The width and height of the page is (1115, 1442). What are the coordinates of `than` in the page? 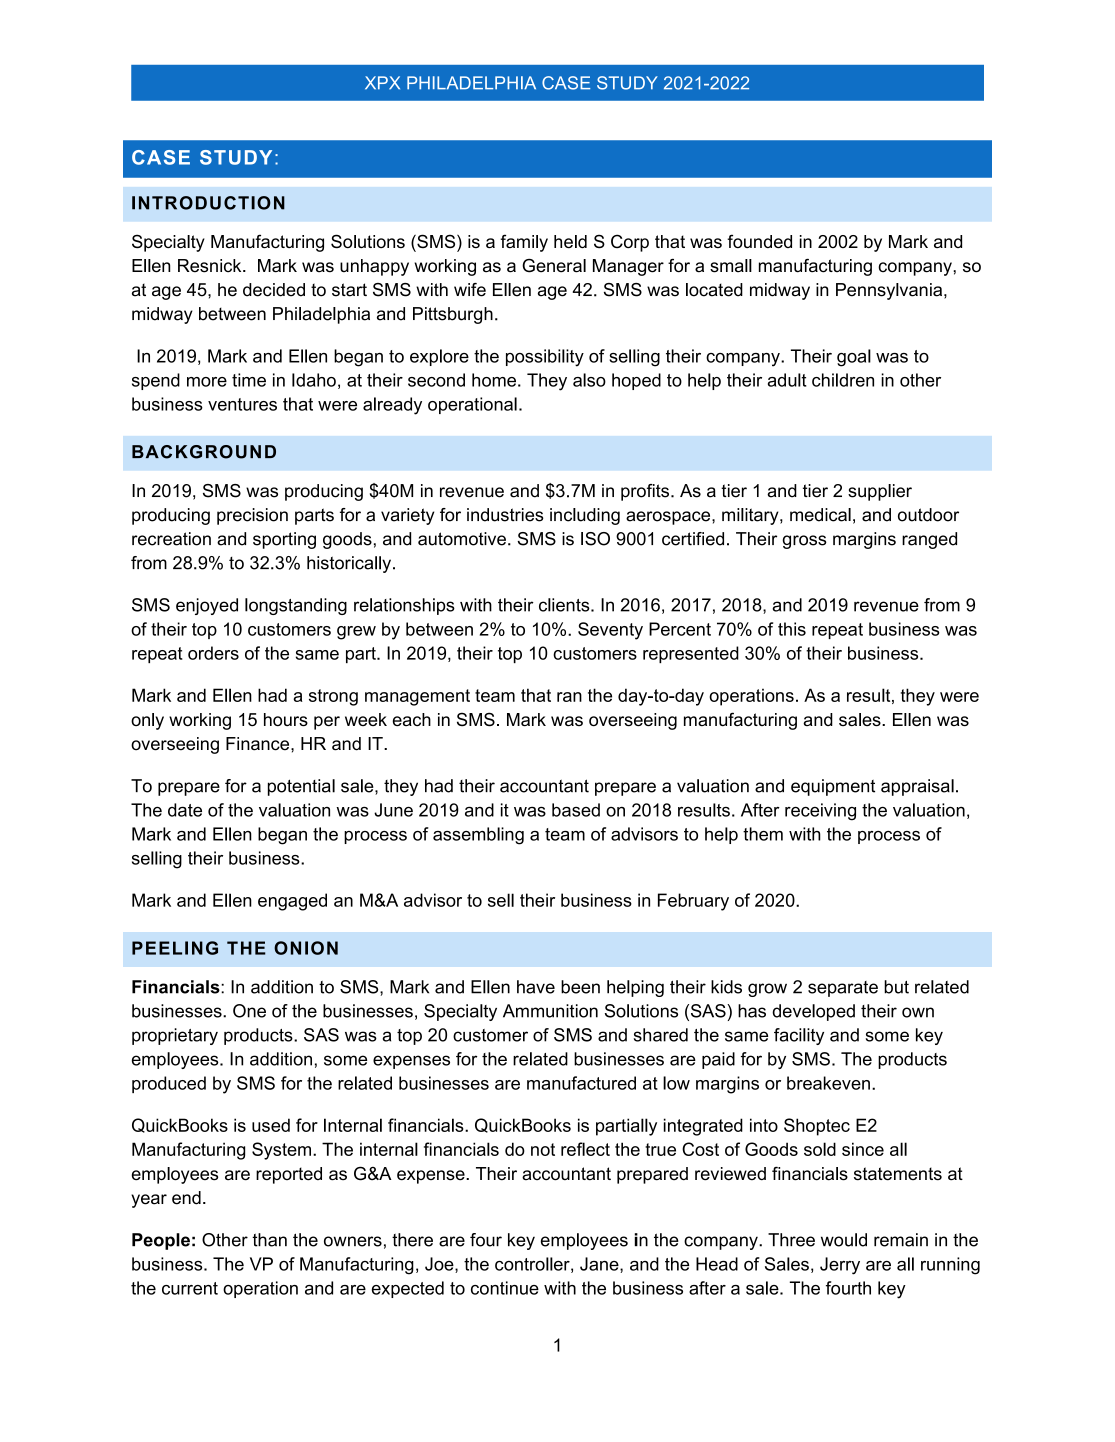 It's located at (269, 1240).
